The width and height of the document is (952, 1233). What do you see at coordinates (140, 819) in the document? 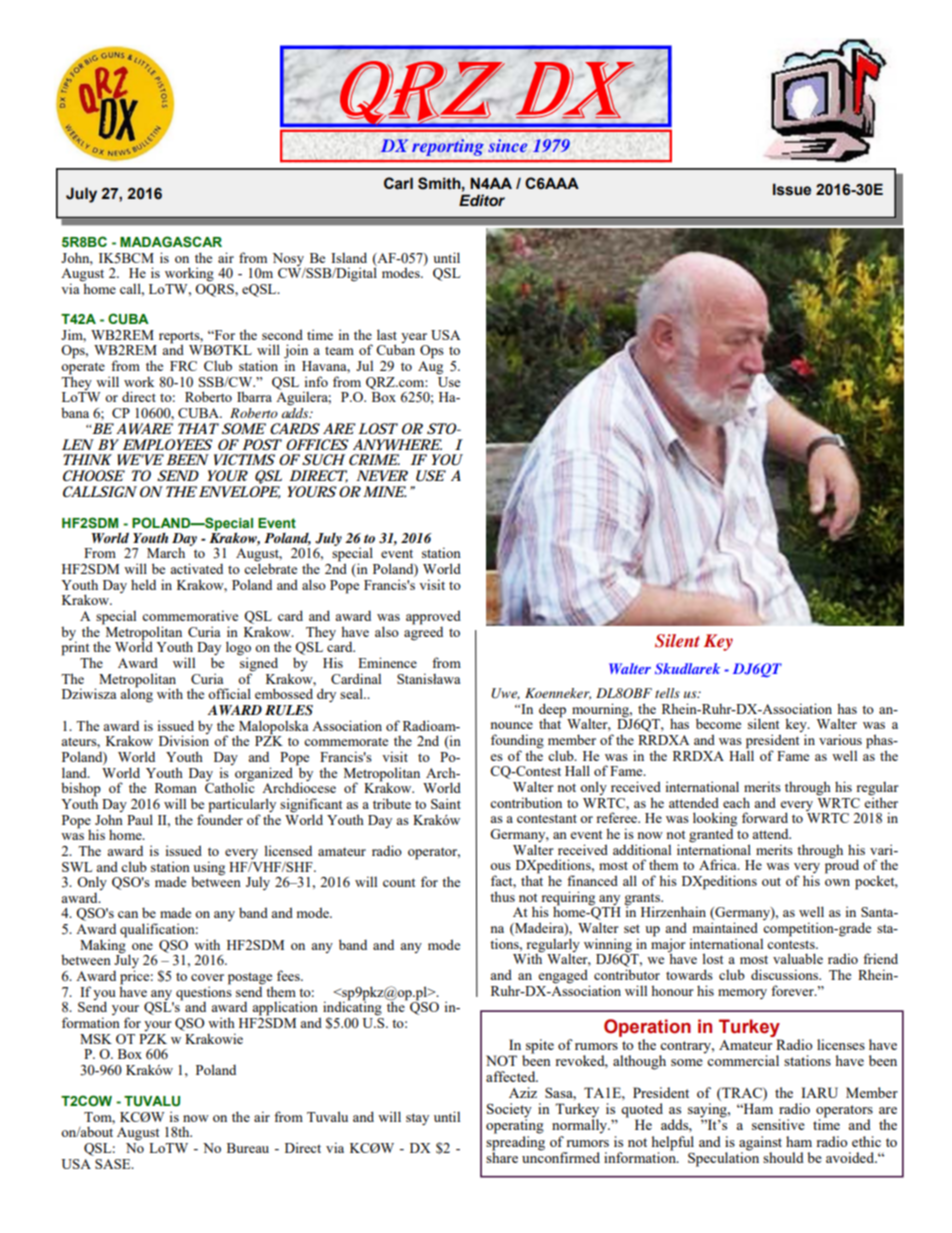
I see `Paul` at bounding box center [140, 819].
